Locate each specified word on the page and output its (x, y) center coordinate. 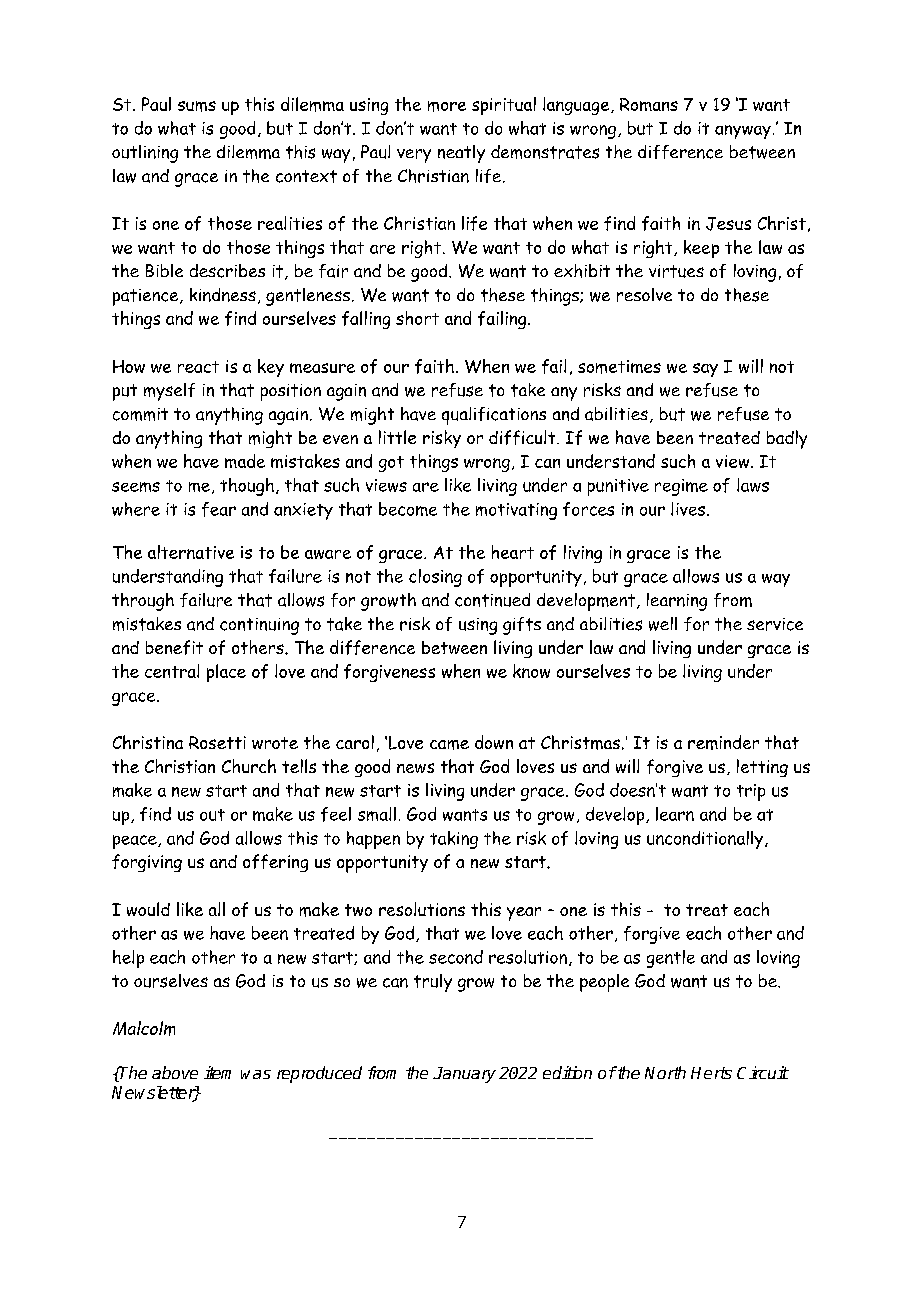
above (175, 1072)
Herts (711, 1073)
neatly (461, 154)
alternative (191, 552)
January (464, 1075)
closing (435, 578)
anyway (743, 132)
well (663, 624)
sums (197, 106)
